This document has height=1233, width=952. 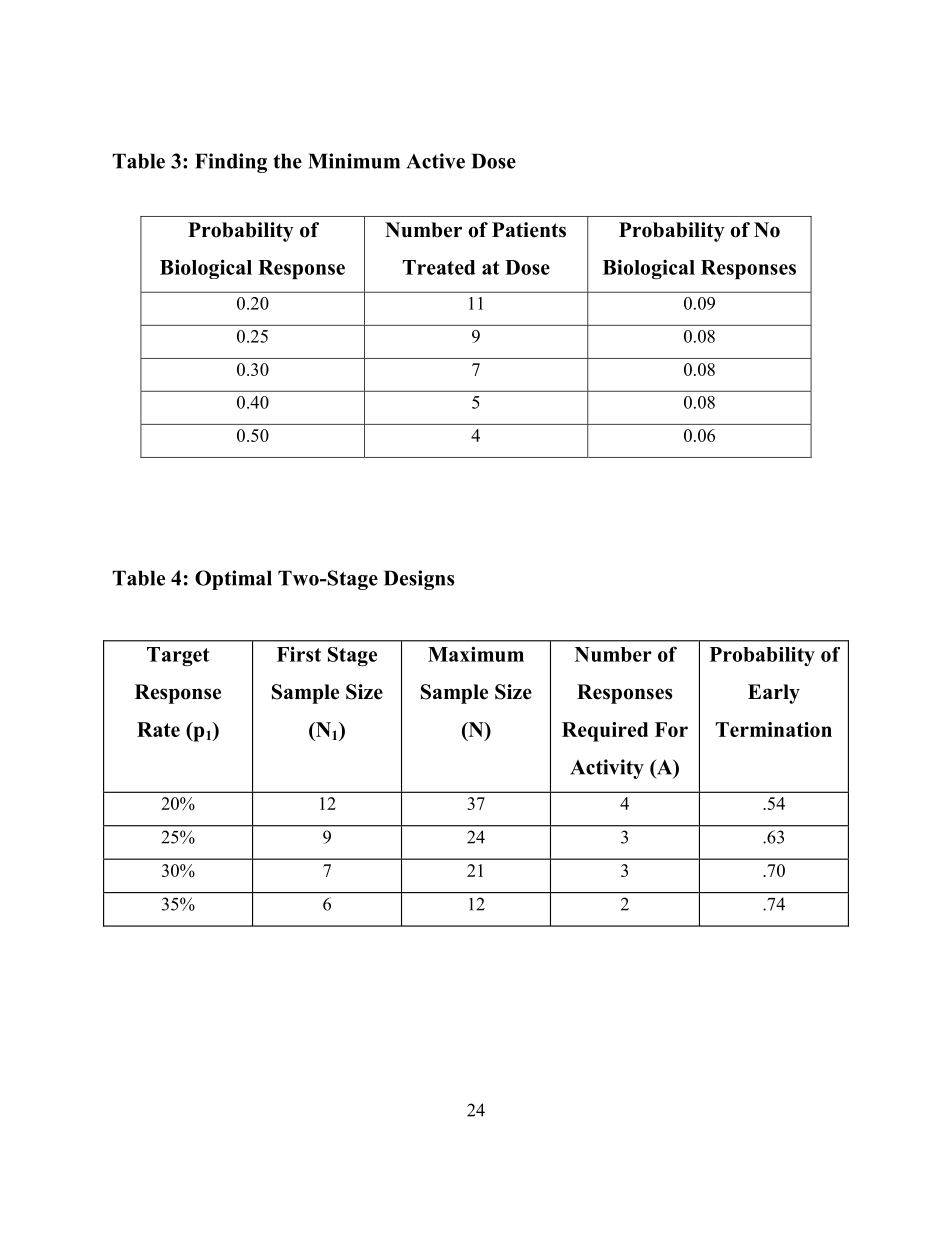 What do you see at coordinates (231, 163) in the document?
I see `Finding` at bounding box center [231, 163].
